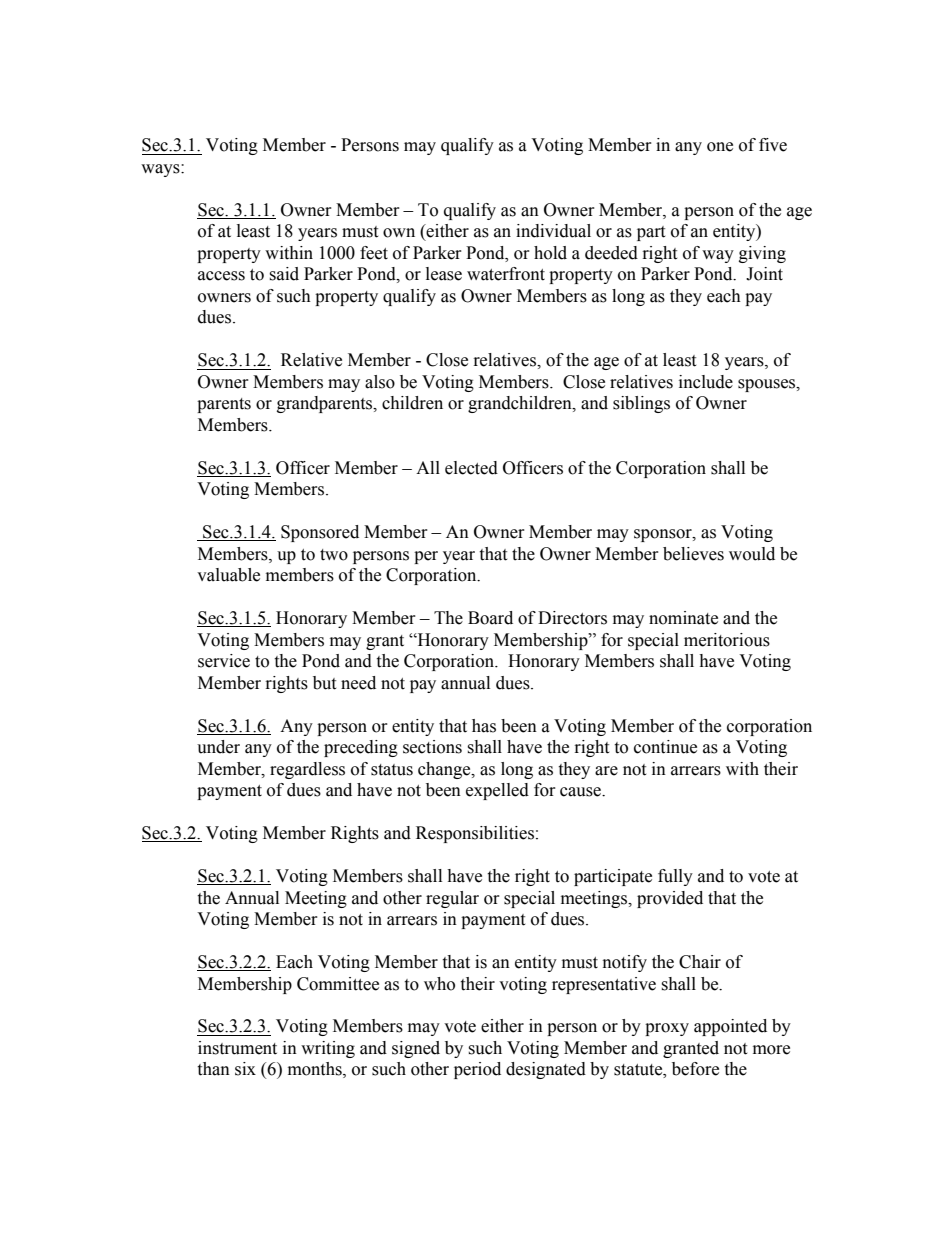 This screenshot has width=952, height=1233. I want to click on also, so click(380, 382).
